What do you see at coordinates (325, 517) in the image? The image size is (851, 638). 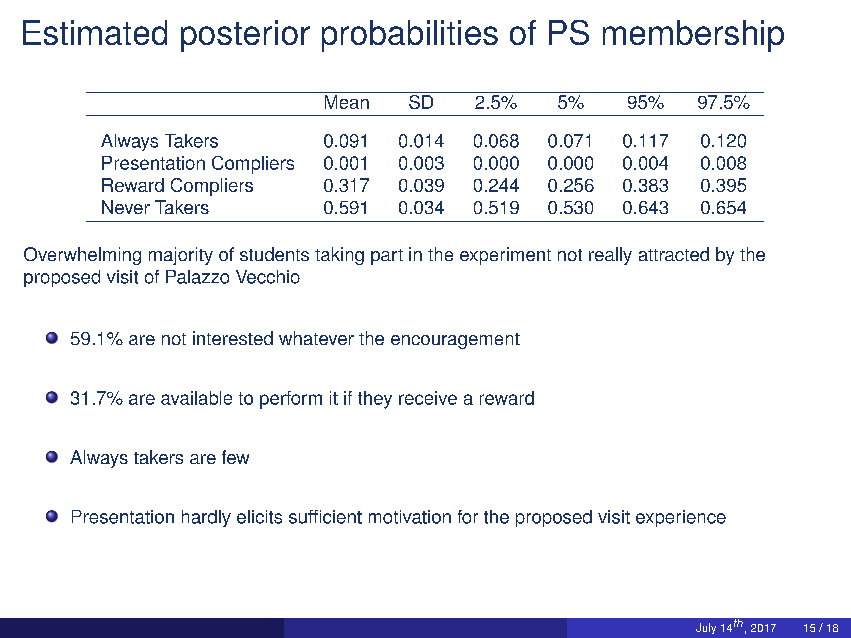 I see `sufficient` at bounding box center [325, 517].
